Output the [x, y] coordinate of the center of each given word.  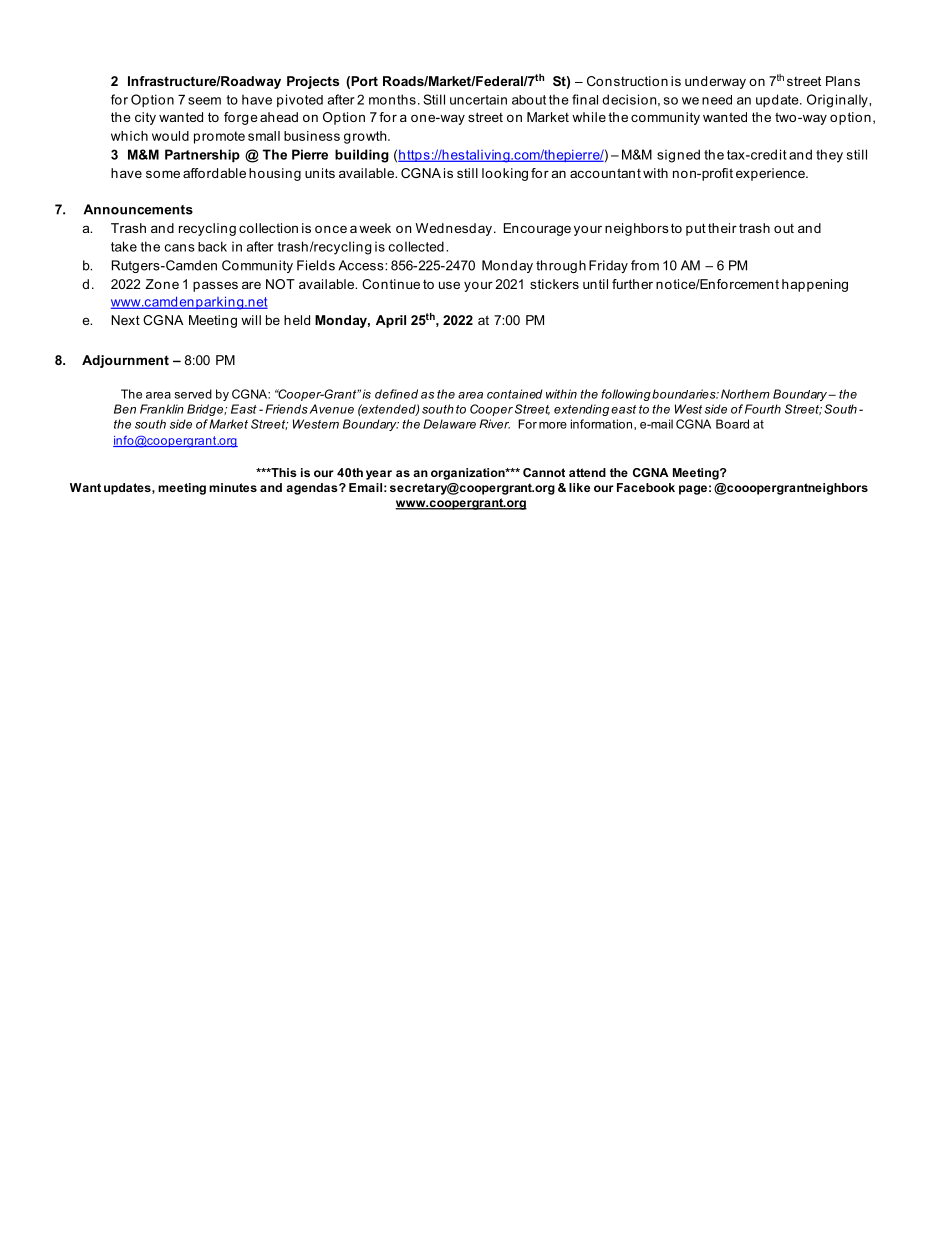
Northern [745, 394]
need [717, 100]
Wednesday [454, 229]
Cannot [544, 472]
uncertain [478, 100]
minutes [233, 487]
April [391, 321]
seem [204, 101]
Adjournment [125, 361]
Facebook [646, 487]
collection [268, 228]
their [722, 228]
